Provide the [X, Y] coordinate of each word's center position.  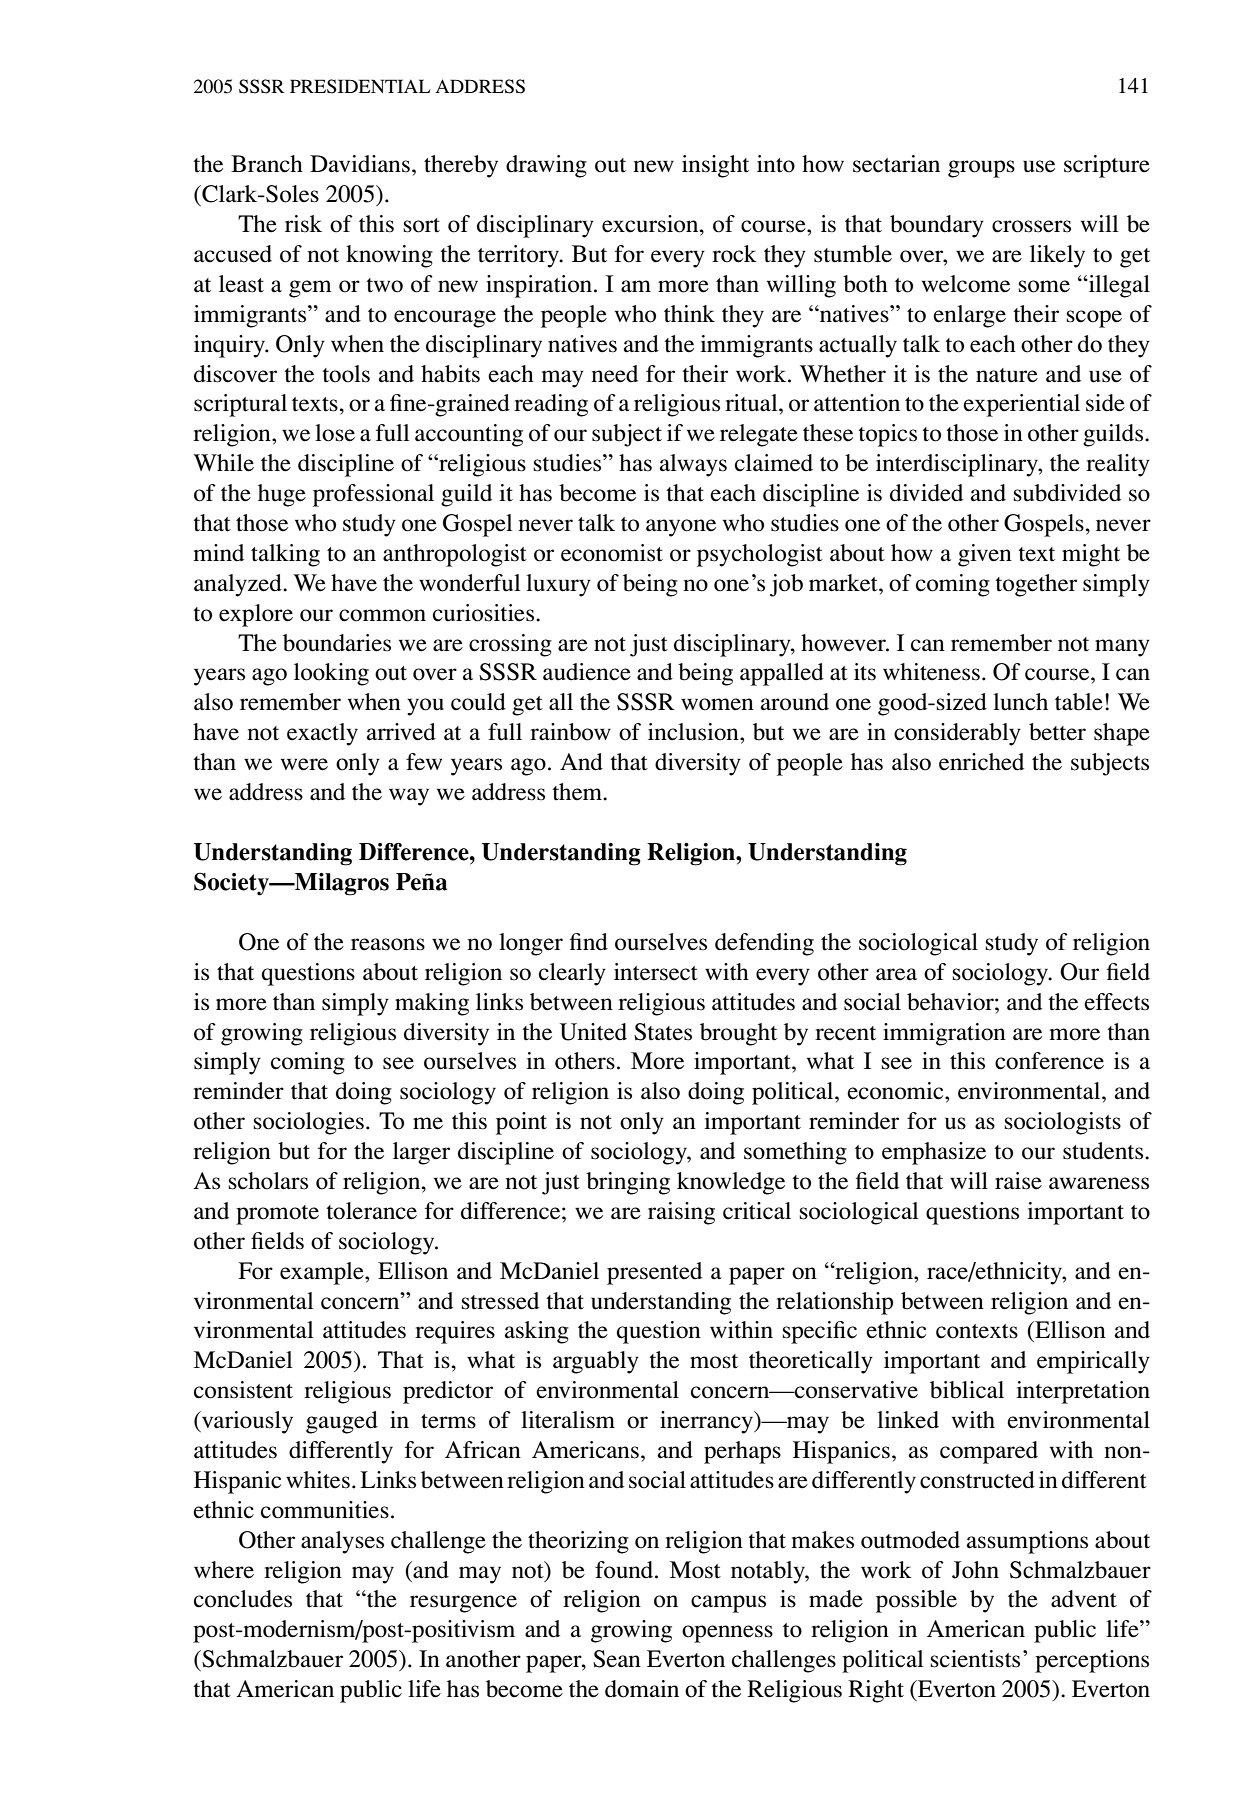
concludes [243, 1599]
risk [303, 224]
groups [981, 169]
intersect [656, 972]
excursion [651, 224]
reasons [388, 944]
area [896, 974]
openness [727, 1634]
